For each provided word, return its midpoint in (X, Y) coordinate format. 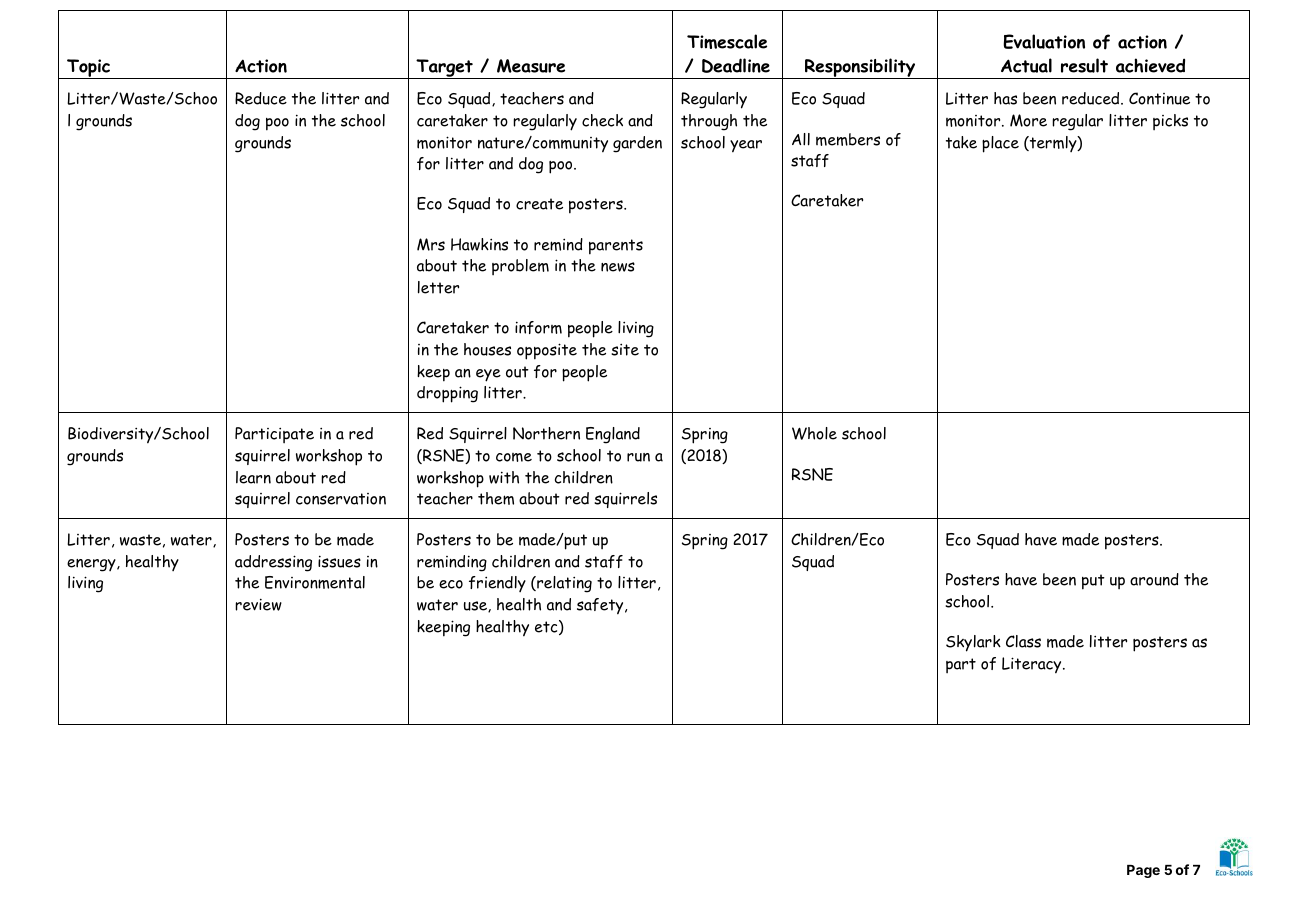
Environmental (315, 582)
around (1154, 579)
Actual (1026, 65)
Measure (531, 66)
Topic (89, 69)
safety (601, 606)
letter (438, 287)
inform (538, 327)
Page (1143, 871)
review (258, 604)
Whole (814, 433)
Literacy (1033, 665)
